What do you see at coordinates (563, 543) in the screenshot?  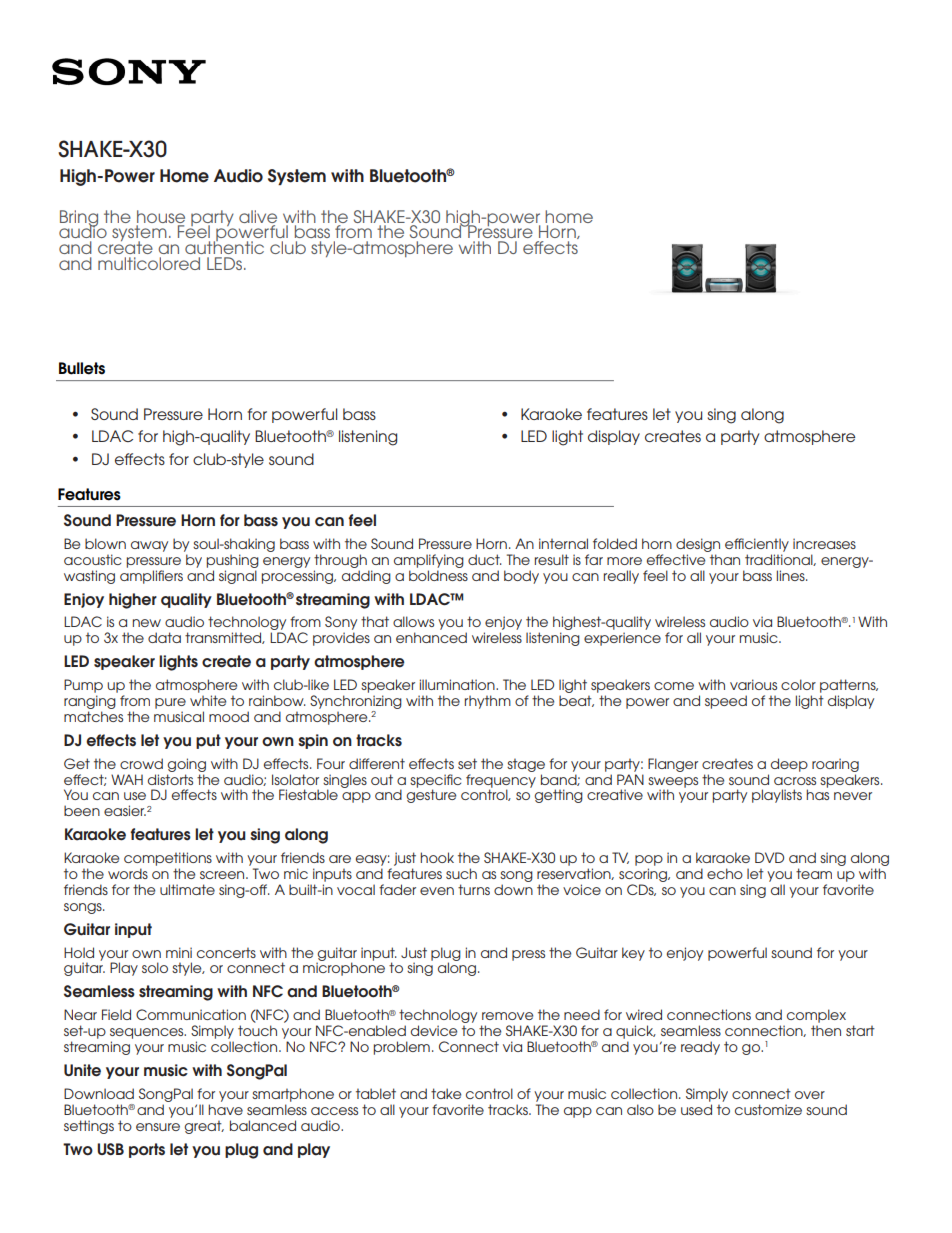 I see `internal` at bounding box center [563, 543].
